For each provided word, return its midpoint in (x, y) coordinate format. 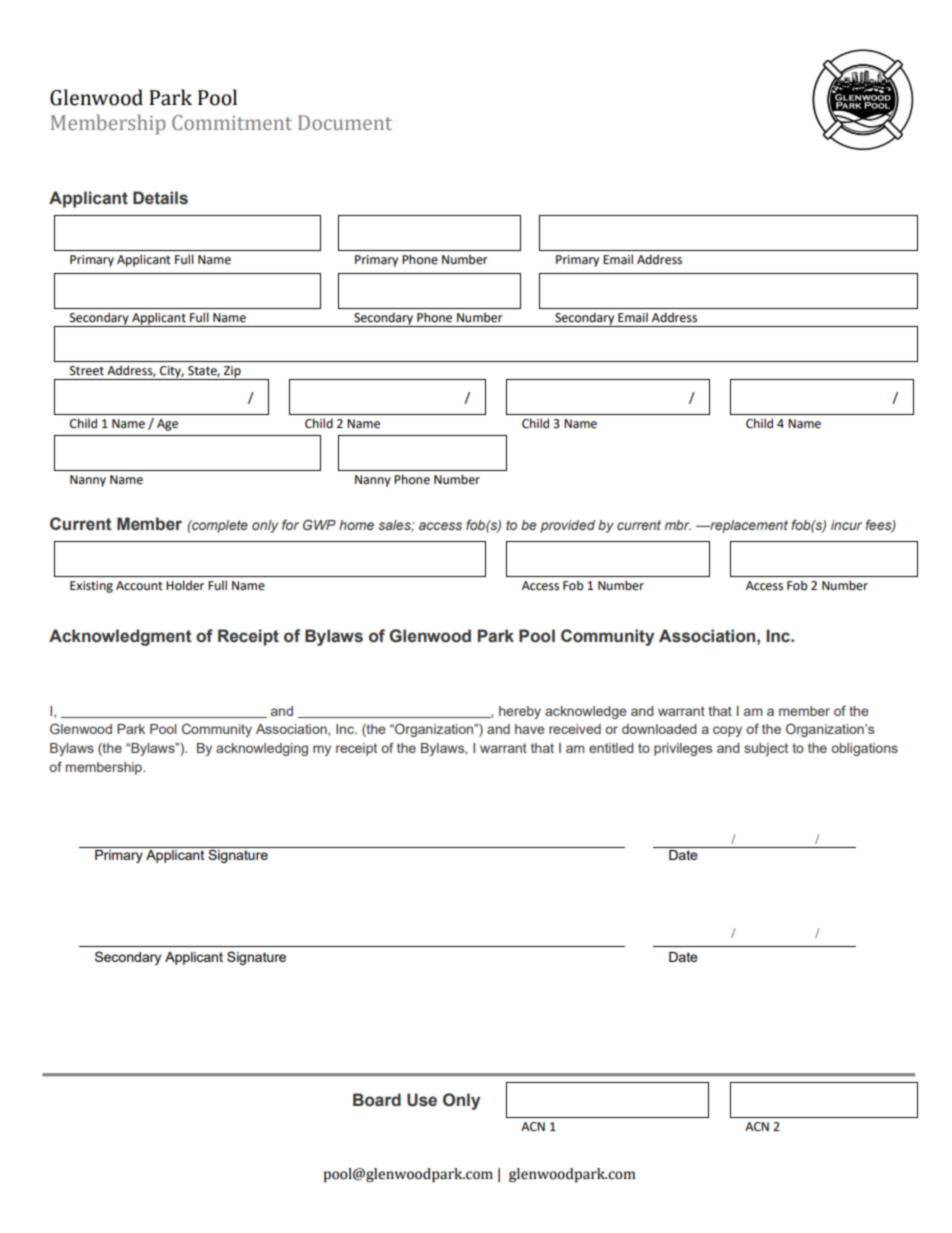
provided (567, 526)
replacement (748, 526)
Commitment (232, 122)
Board (377, 1100)
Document (345, 122)
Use (422, 1100)
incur (846, 525)
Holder (185, 585)
